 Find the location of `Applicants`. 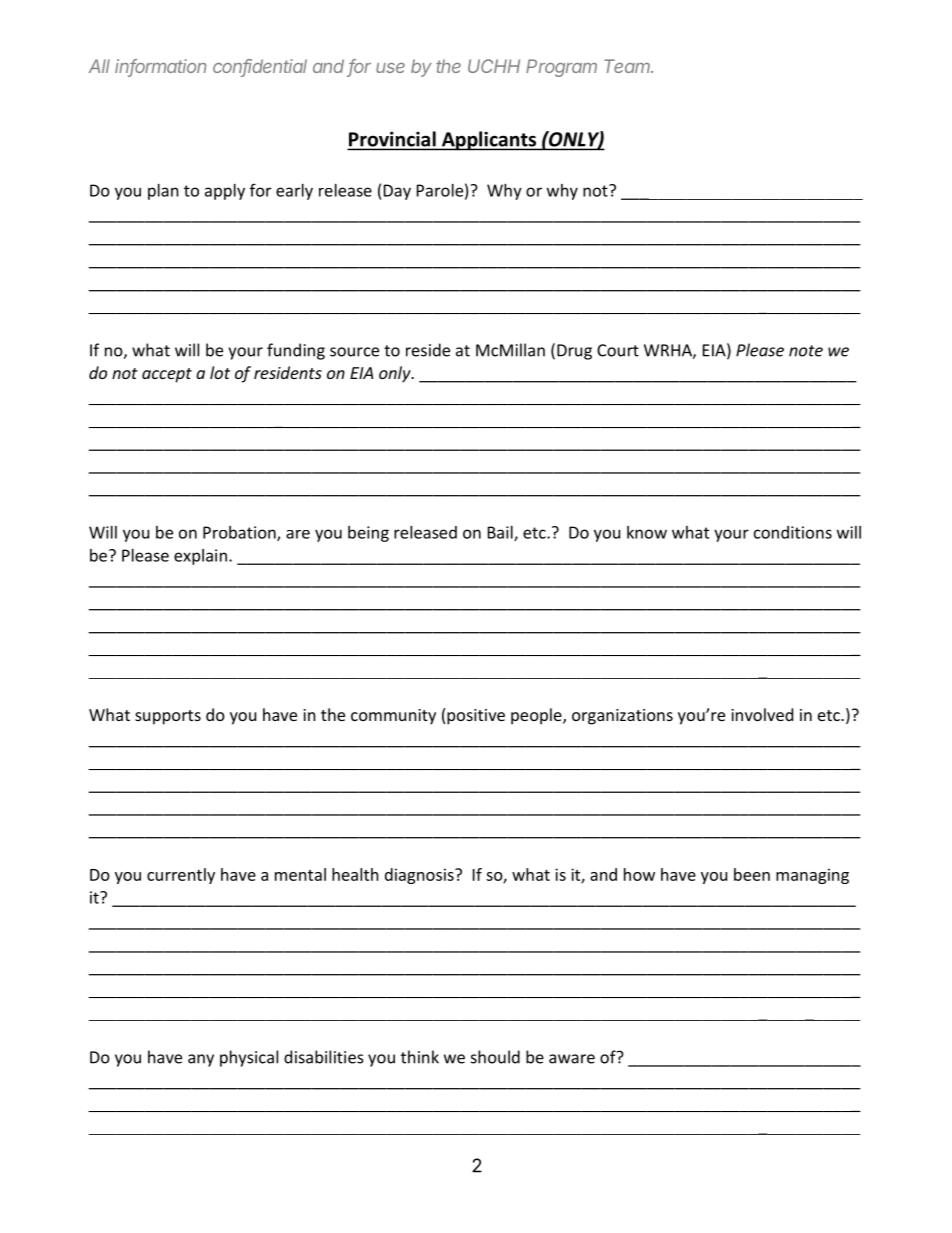

Applicants is located at coordinates (488, 141).
